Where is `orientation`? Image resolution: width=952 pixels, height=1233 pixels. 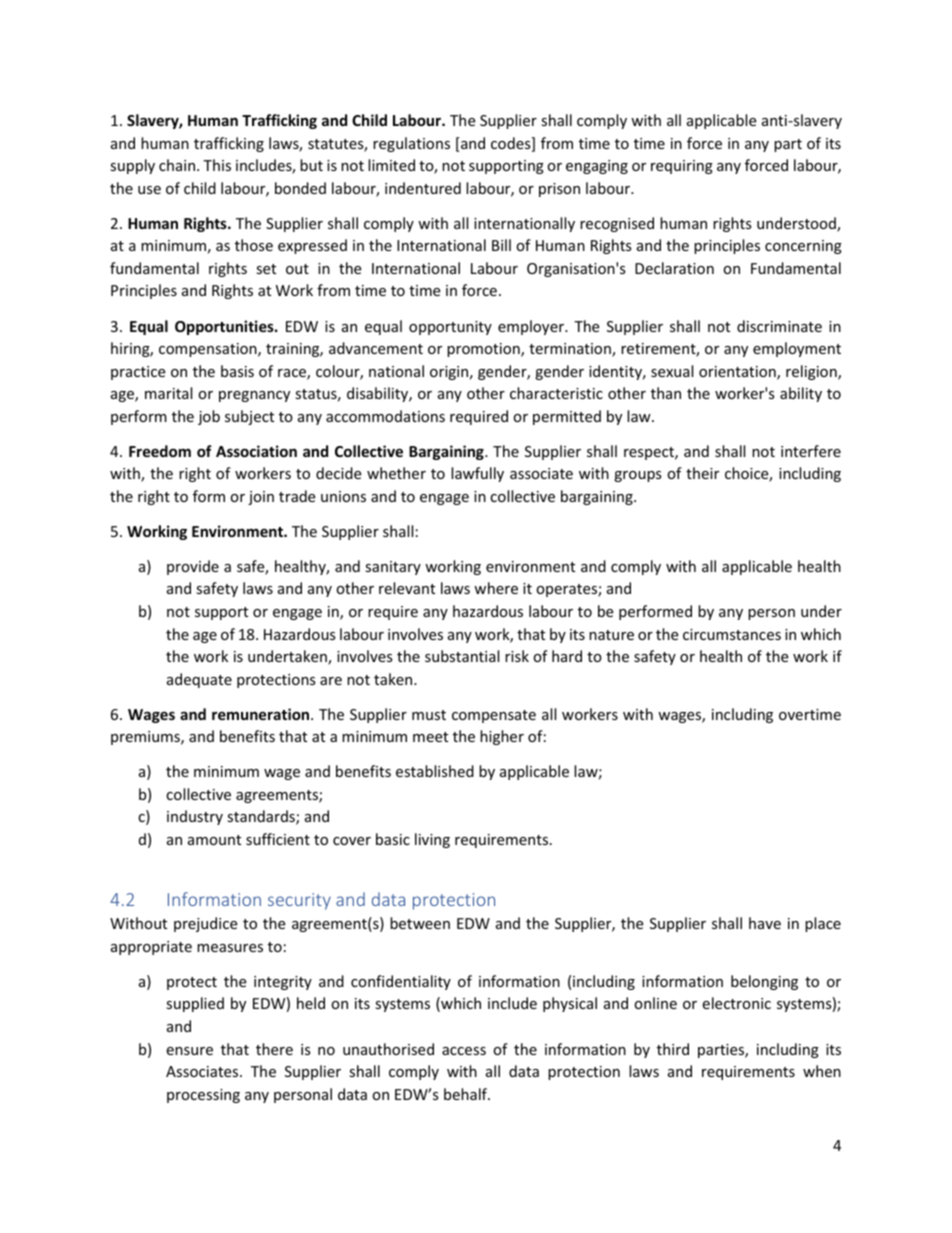
orientation is located at coordinates (738, 373).
